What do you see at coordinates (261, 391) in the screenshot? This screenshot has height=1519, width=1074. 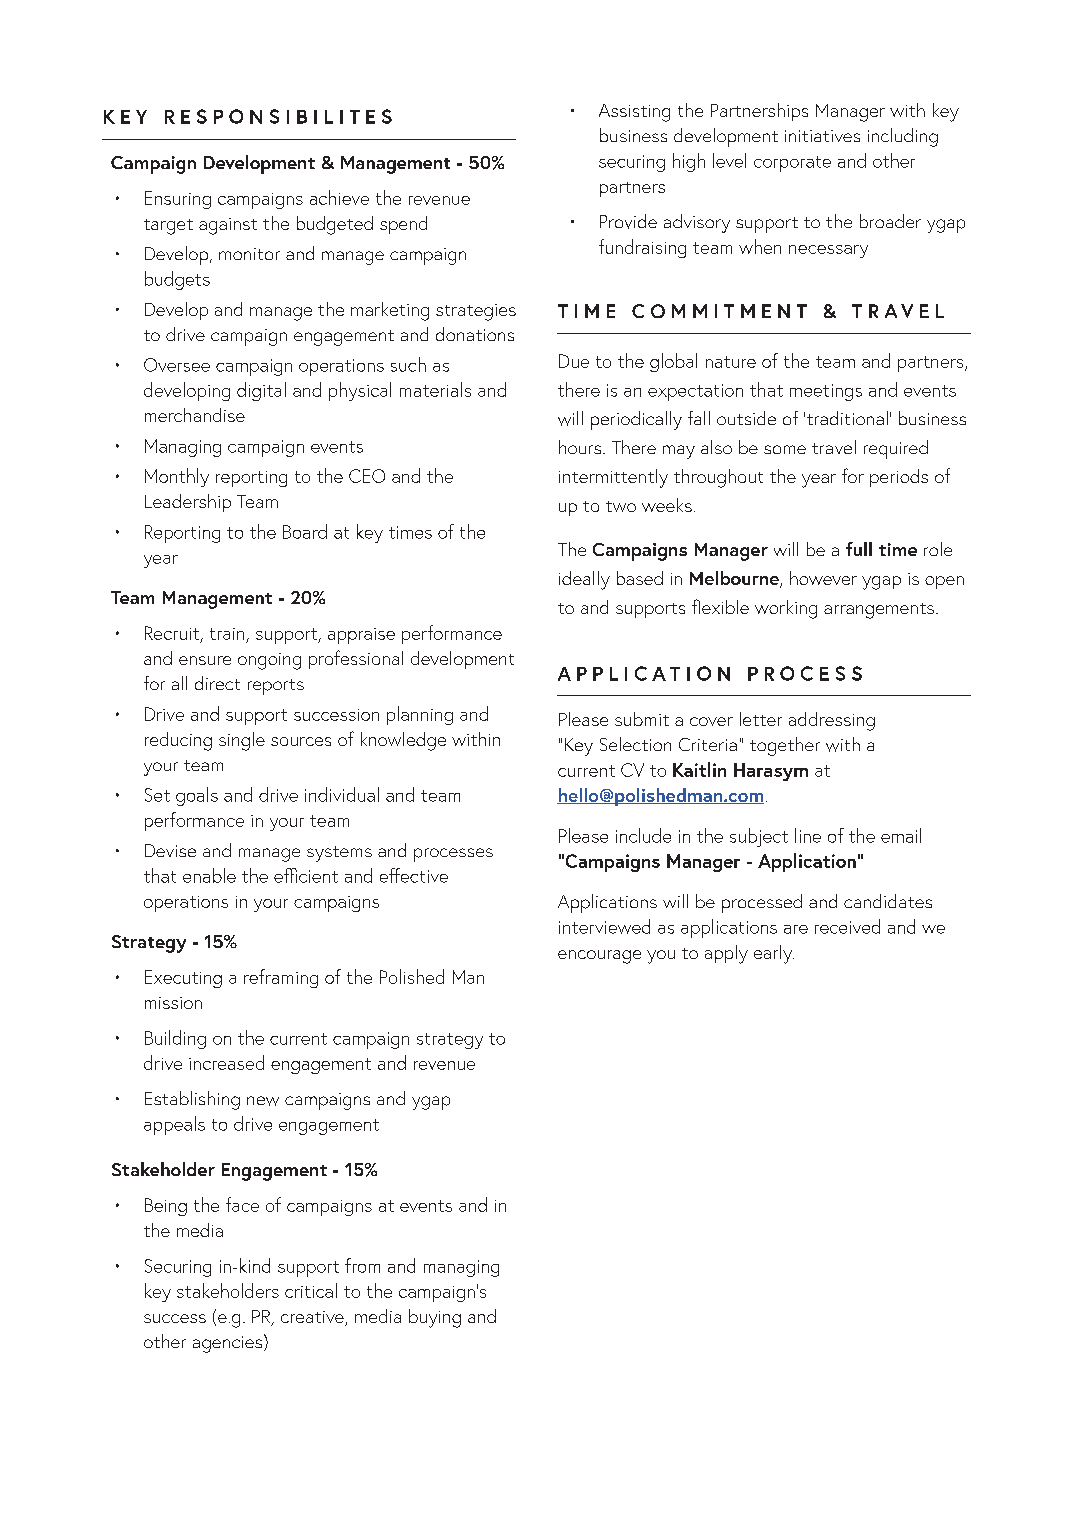 I see `digital` at bounding box center [261, 391].
